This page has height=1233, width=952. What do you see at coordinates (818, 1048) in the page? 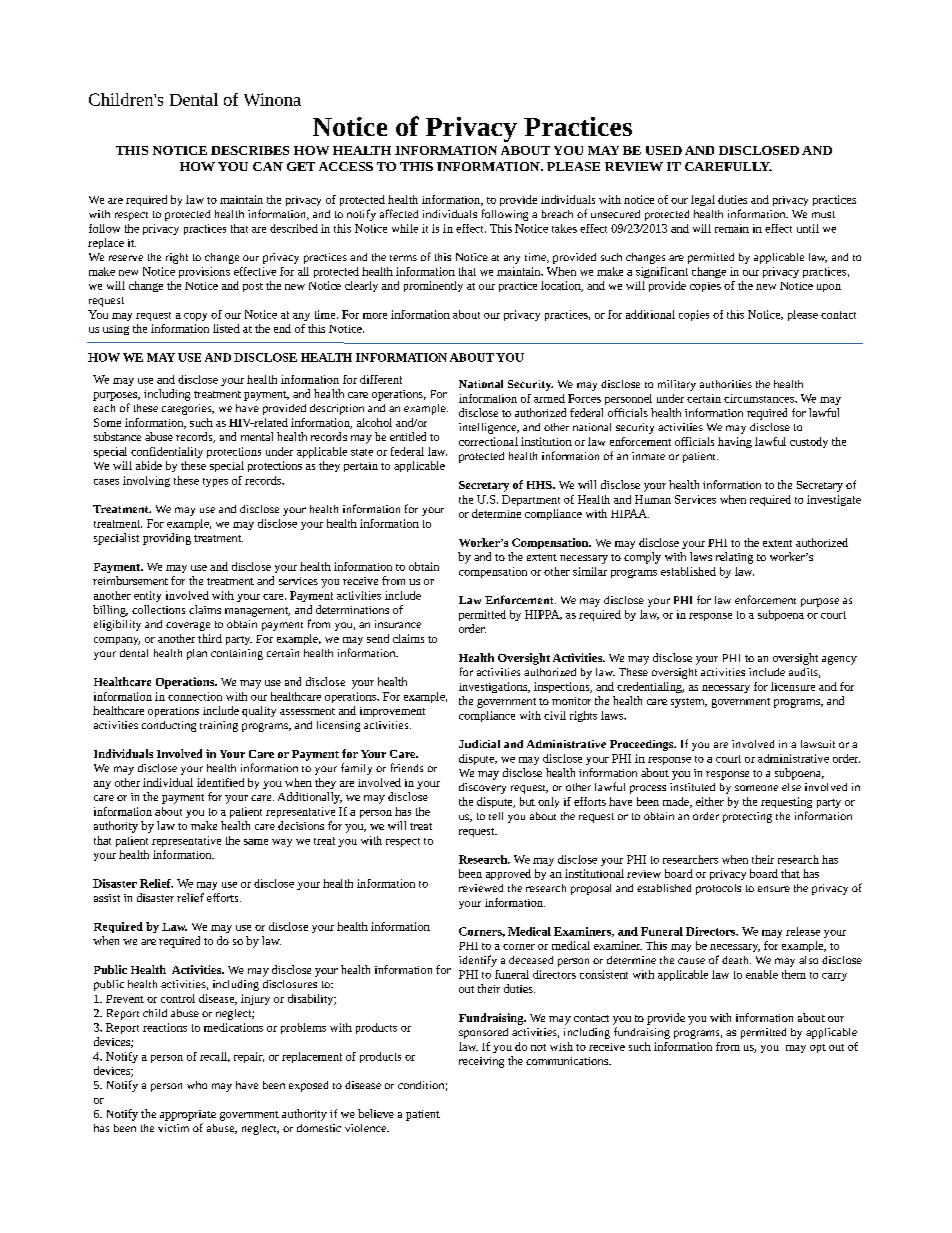
I see `opt` at bounding box center [818, 1048].
